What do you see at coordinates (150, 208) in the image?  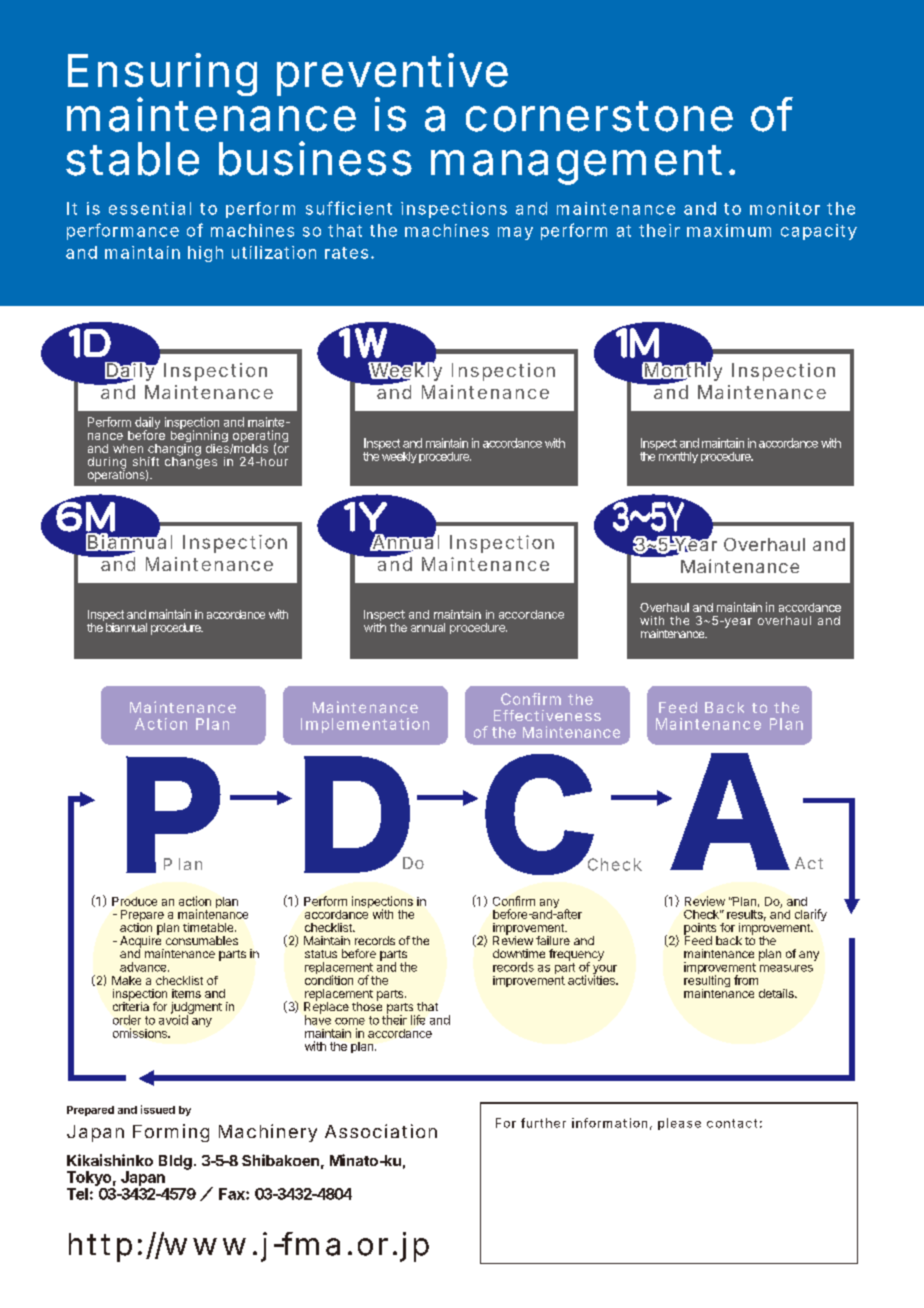 I see `essential` at bounding box center [150, 208].
